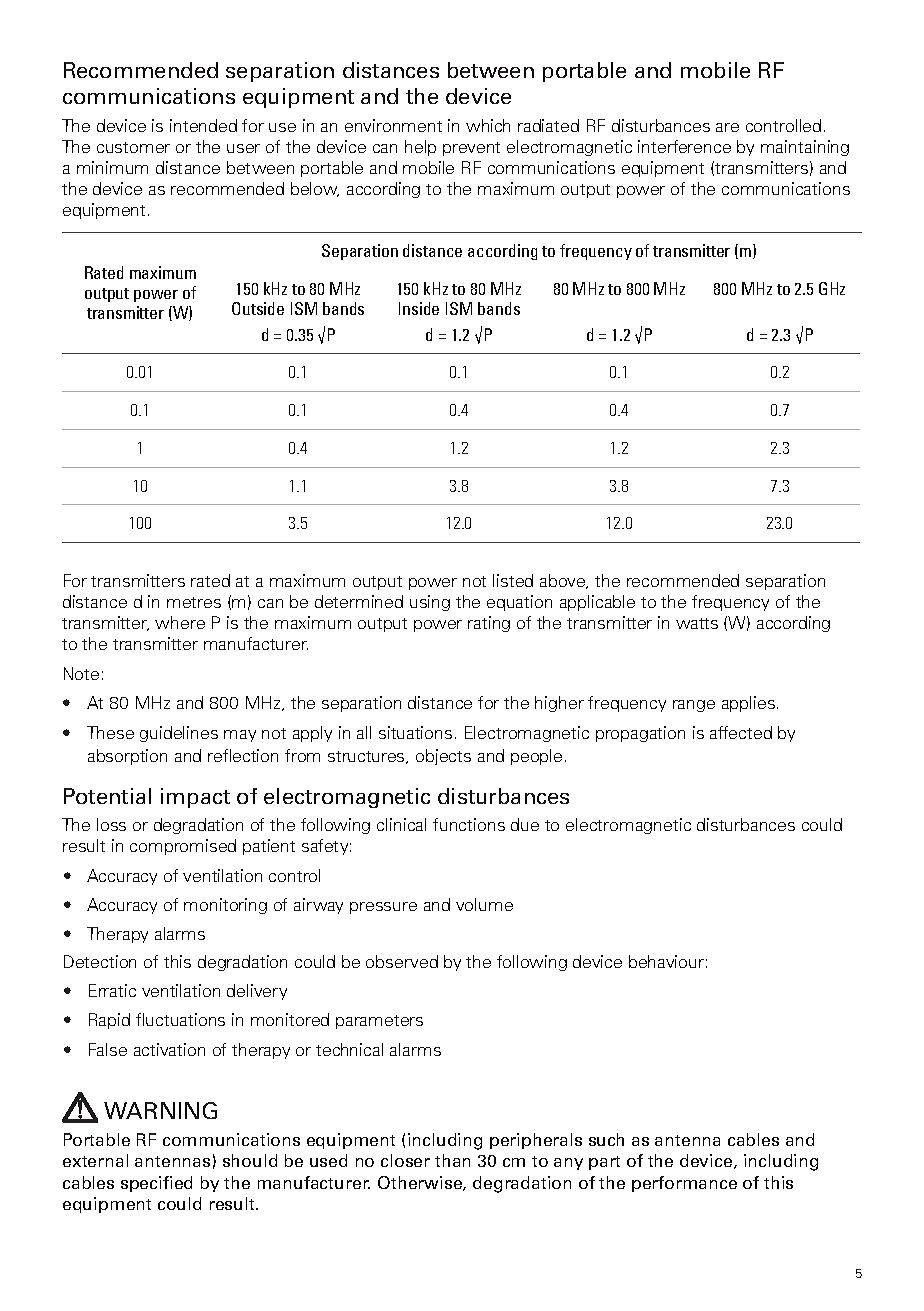 The height and width of the image is (1311, 924). I want to click on rating, so click(489, 624).
